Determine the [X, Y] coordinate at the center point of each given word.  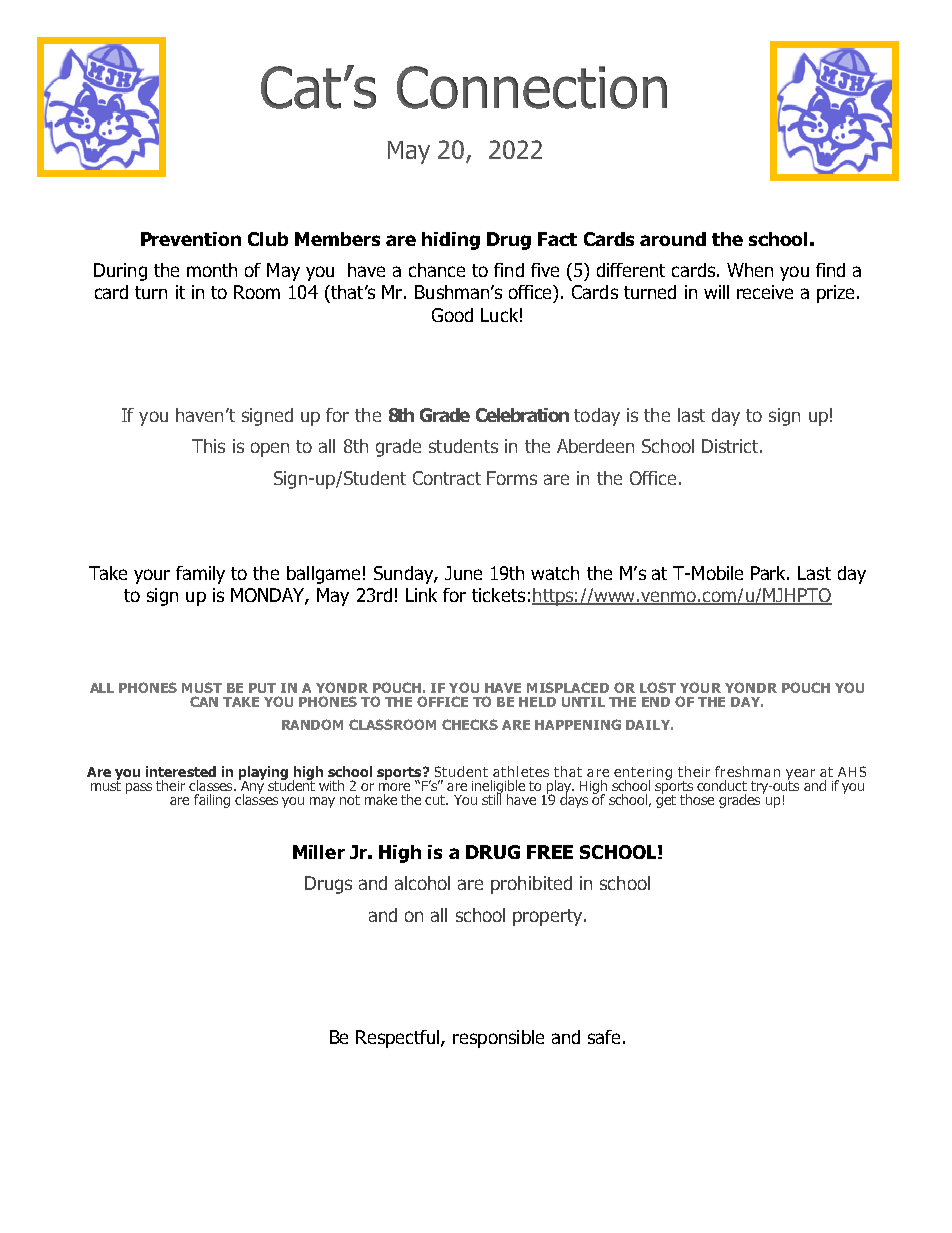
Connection [532, 87]
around [673, 239]
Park [770, 573]
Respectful [399, 1039]
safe [604, 1037]
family [200, 575]
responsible [498, 1039]
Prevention [191, 239]
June [463, 573]
